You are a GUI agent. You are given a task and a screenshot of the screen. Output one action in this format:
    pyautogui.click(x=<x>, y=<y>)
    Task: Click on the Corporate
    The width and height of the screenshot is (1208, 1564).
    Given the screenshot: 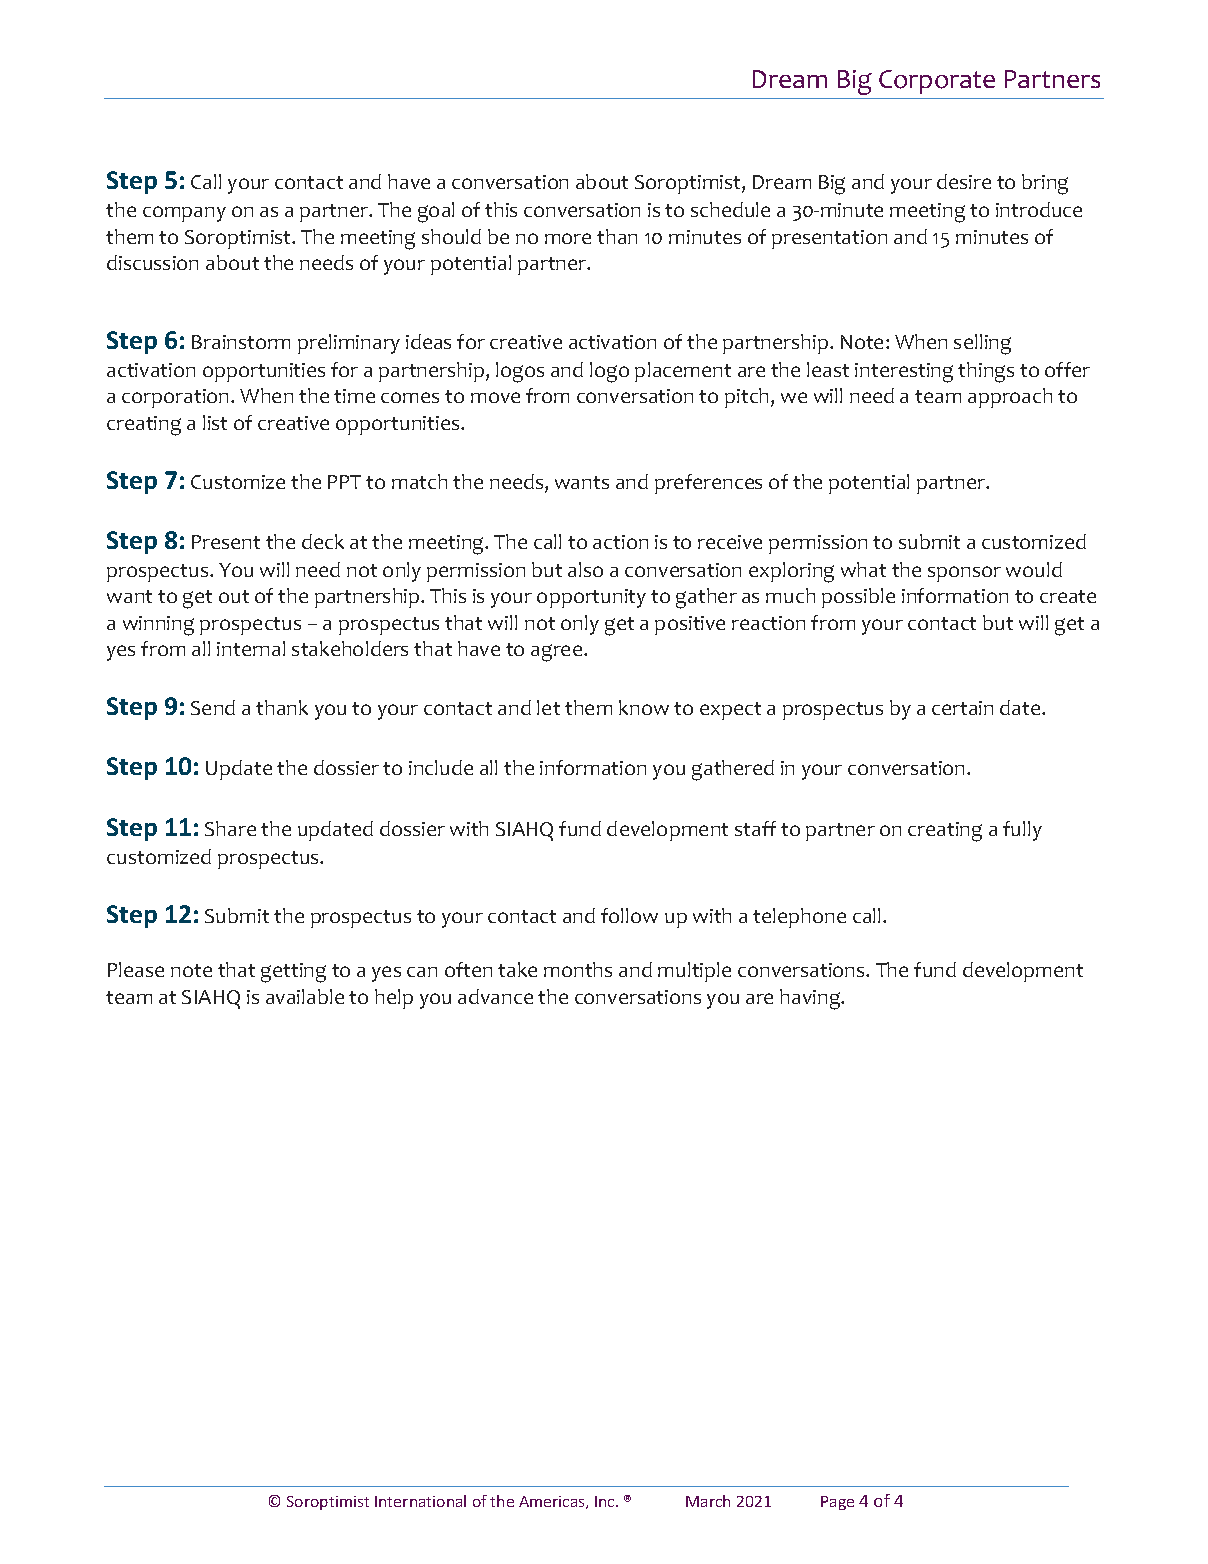 What is the action you would take?
    pyautogui.click(x=937, y=82)
